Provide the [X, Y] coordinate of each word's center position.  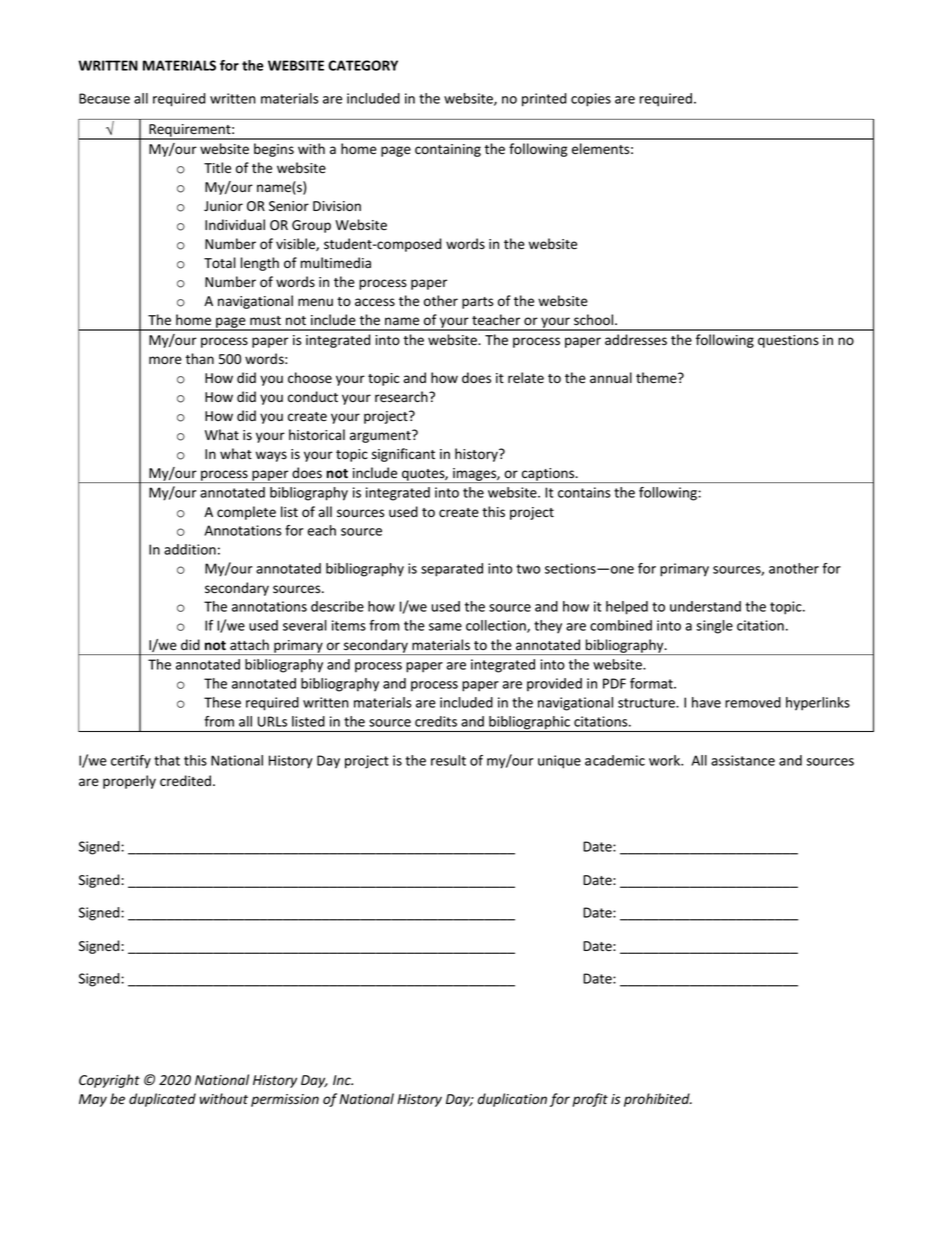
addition [190, 549]
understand [705, 606]
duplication [512, 1100]
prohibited [658, 1100]
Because [104, 98]
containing [448, 150]
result [448, 760]
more [165, 360]
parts [477, 303]
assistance [743, 760]
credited [185, 781]
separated [452, 570]
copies [591, 100]
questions [788, 341]
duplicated [162, 1100]
